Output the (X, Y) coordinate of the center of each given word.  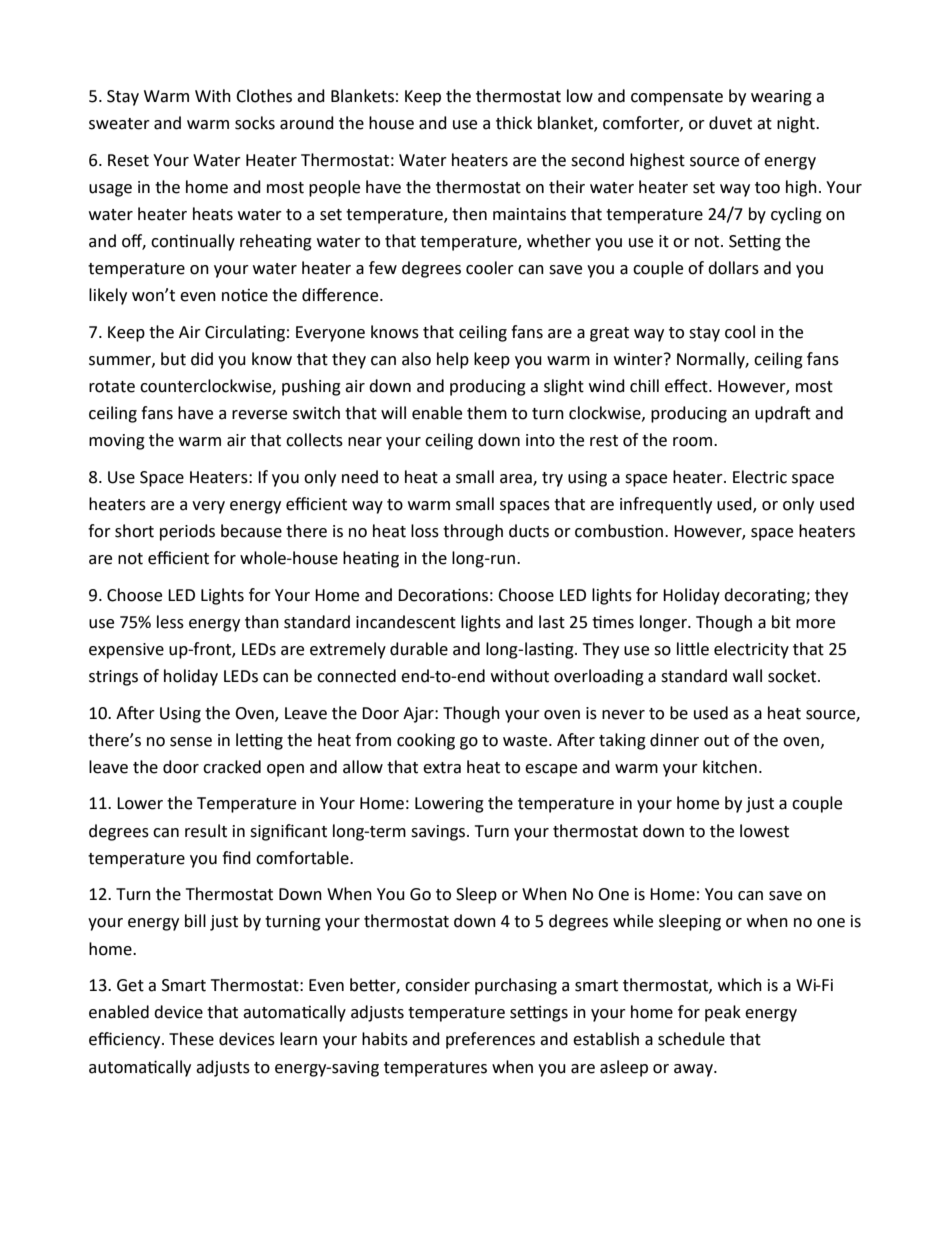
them (487, 413)
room (694, 442)
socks (255, 123)
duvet (730, 123)
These (191, 1039)
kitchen (730, 767)
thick (514, 123)
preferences (490, 1040)
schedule (691, 1039)
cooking (426, 741)
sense (191, 742)
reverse (259, 415)
